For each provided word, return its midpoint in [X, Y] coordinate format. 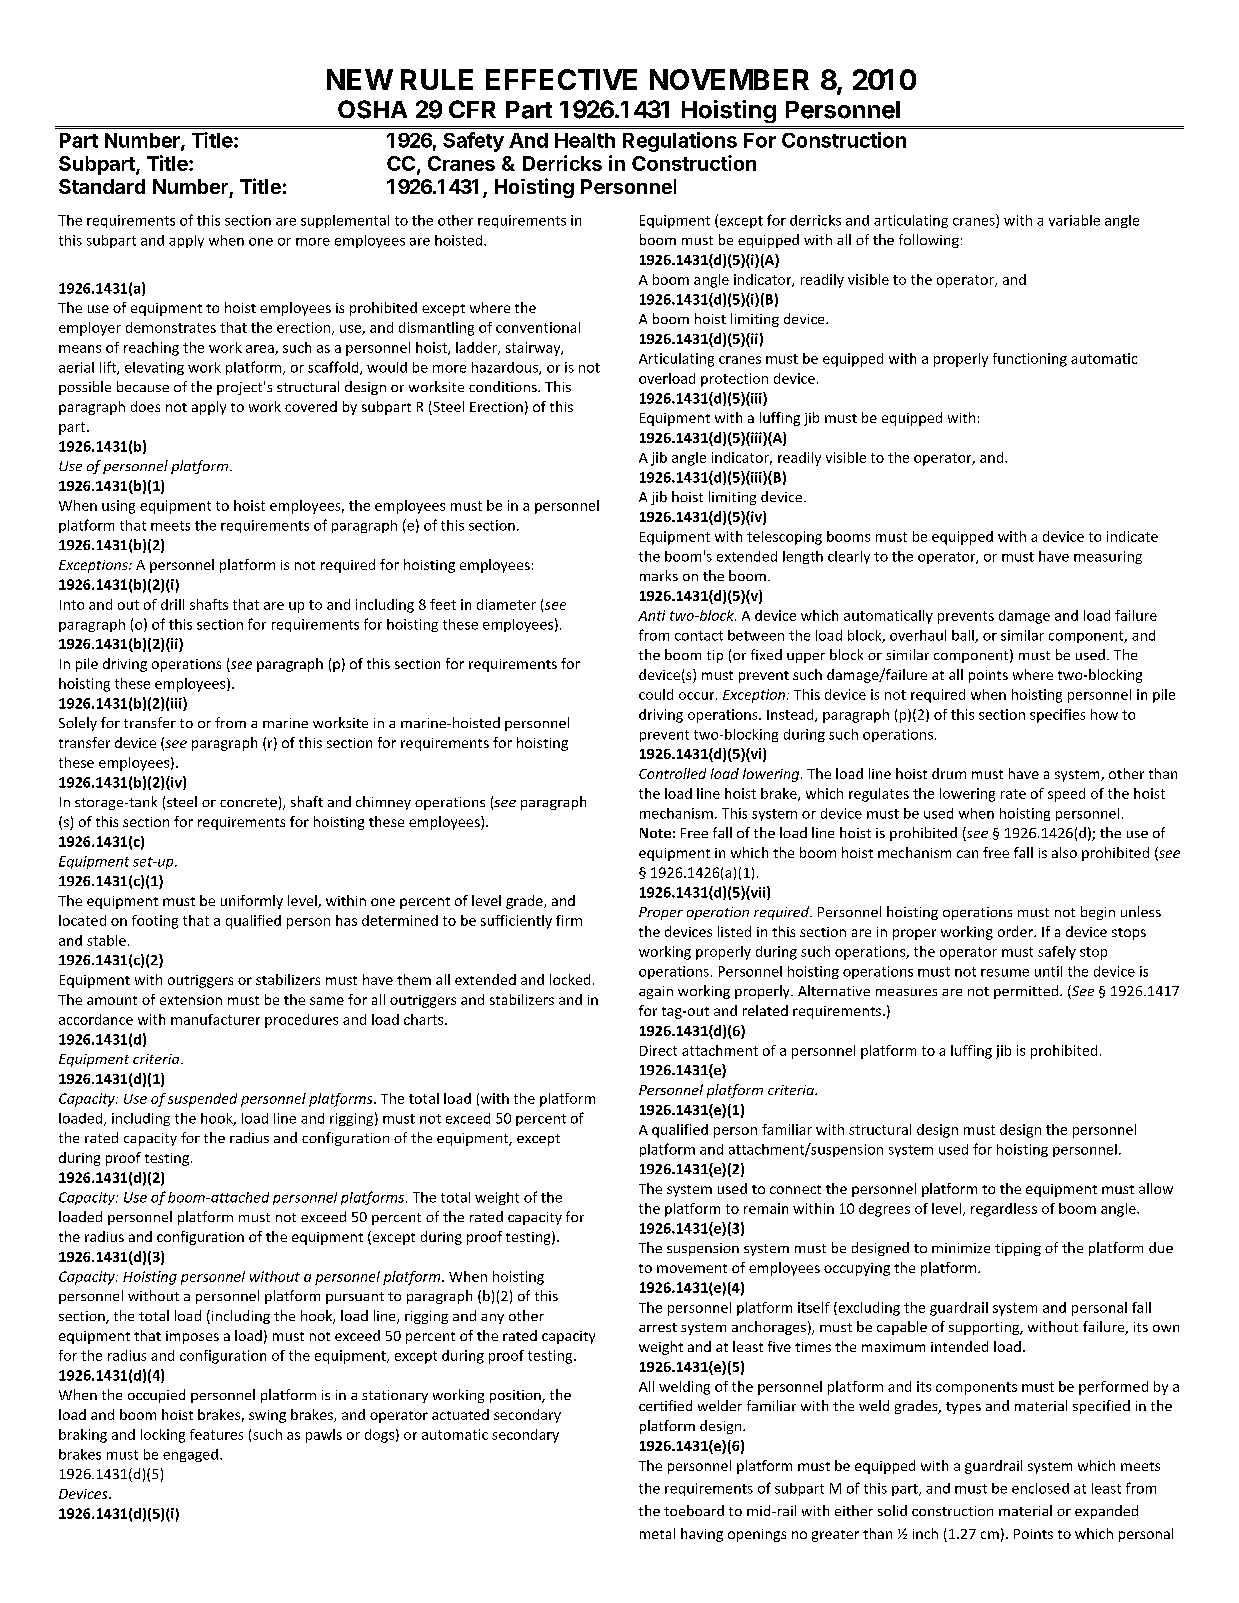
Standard [102, 186]
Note [655, 833]
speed [1066, 795]
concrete [248, 802]
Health [585, 140]
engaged [190, 1455]
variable [1074, 220]
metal [657, 1533]
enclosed [1040, 1488]
